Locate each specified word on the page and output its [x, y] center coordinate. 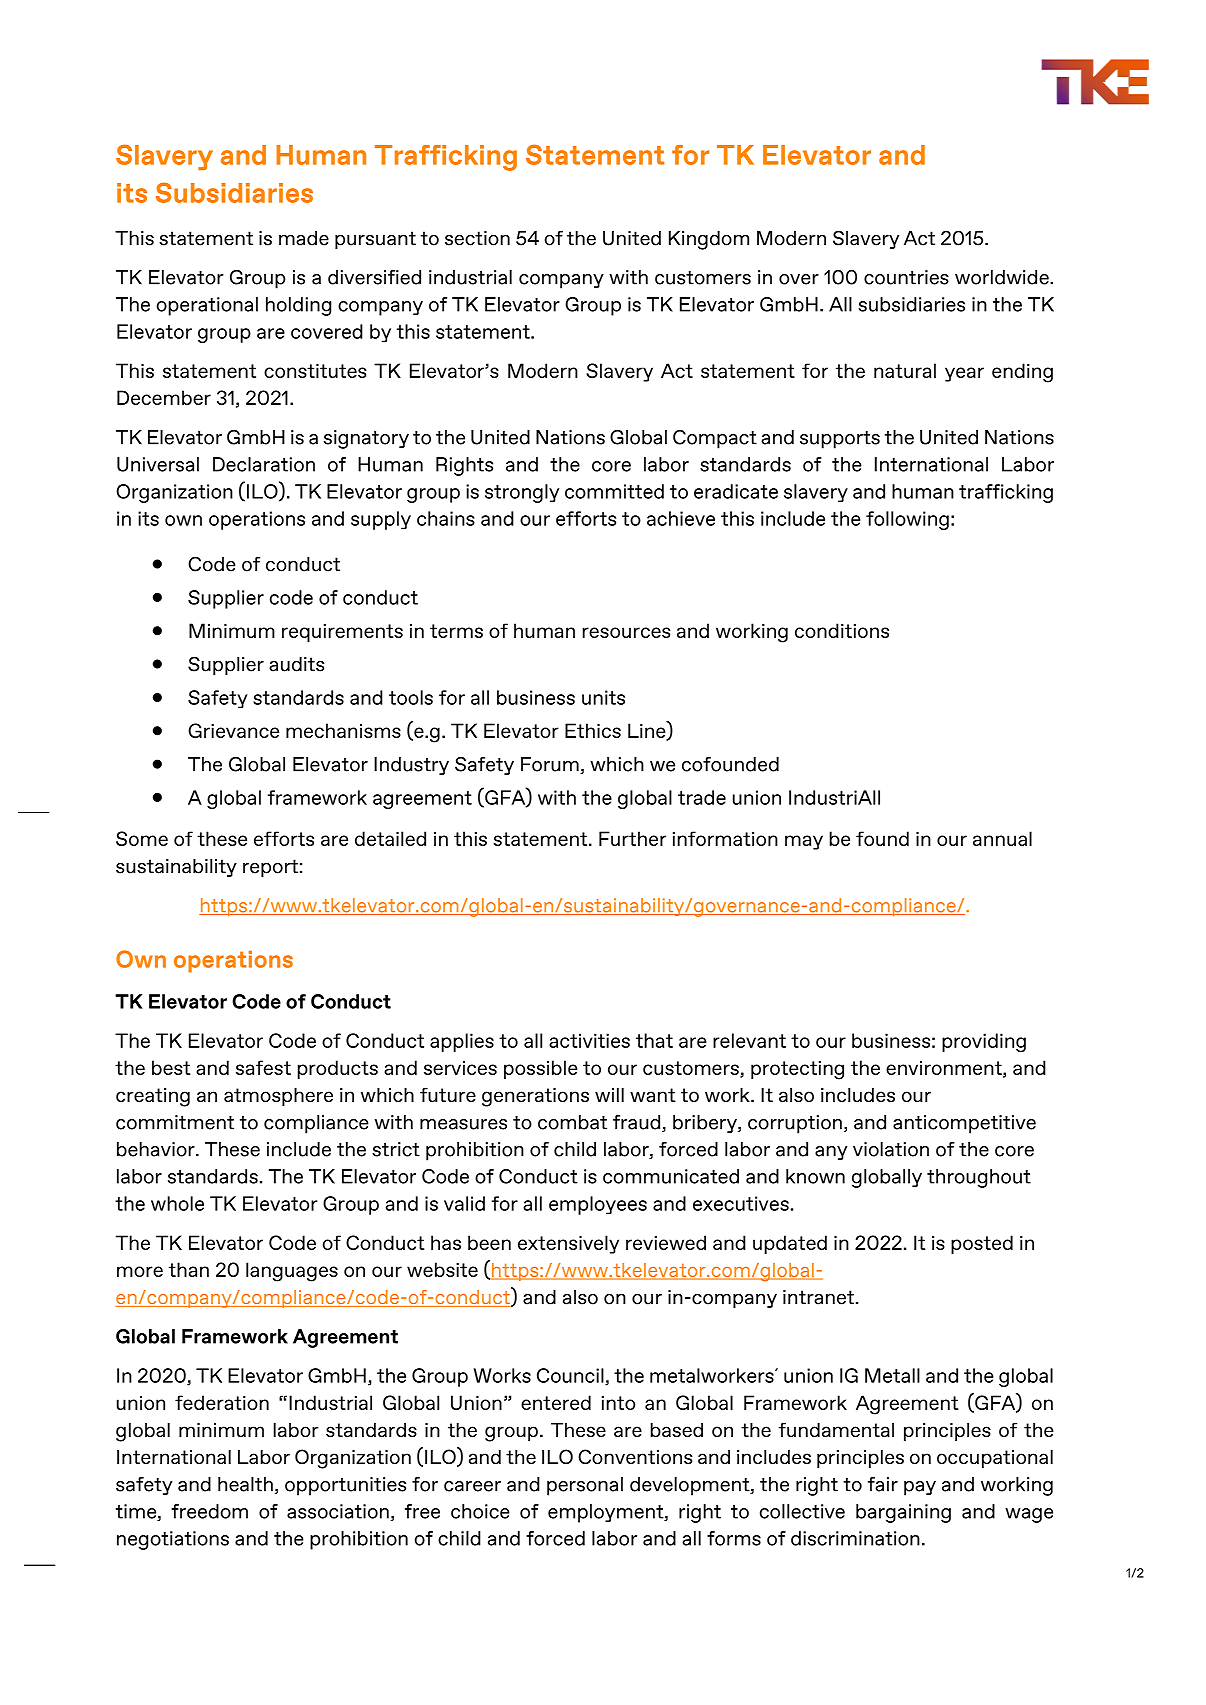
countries [906, 277]
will [609, 1094]
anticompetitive [964, 1124]
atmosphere [278, 1096]
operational [207, 306]
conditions [842, 630]
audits [297, 664]
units [603, 697]
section [477, 238]
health [245, 1484]
